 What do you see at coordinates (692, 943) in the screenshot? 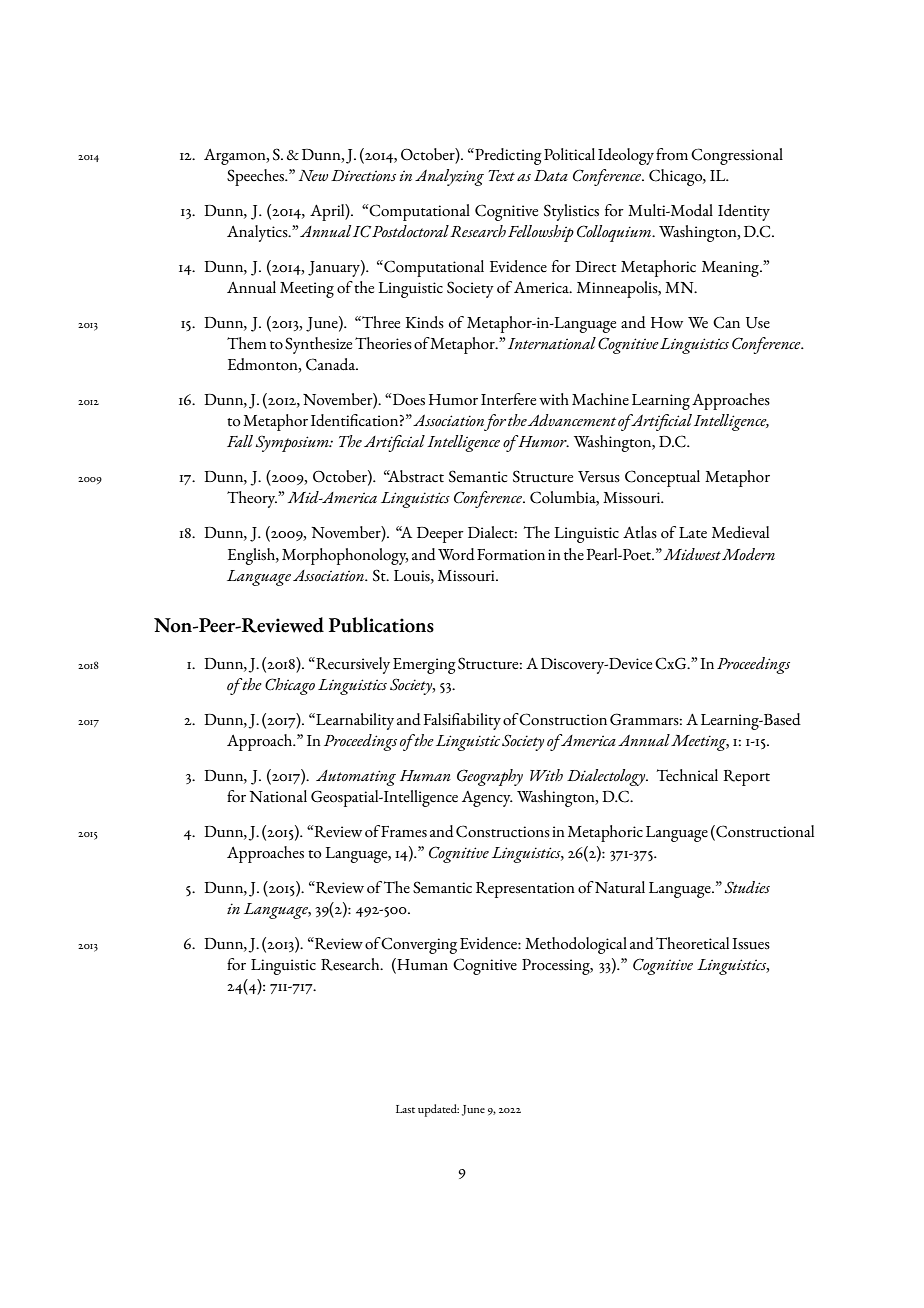
I see `Theoretical` at bounding box center [692, 943].
